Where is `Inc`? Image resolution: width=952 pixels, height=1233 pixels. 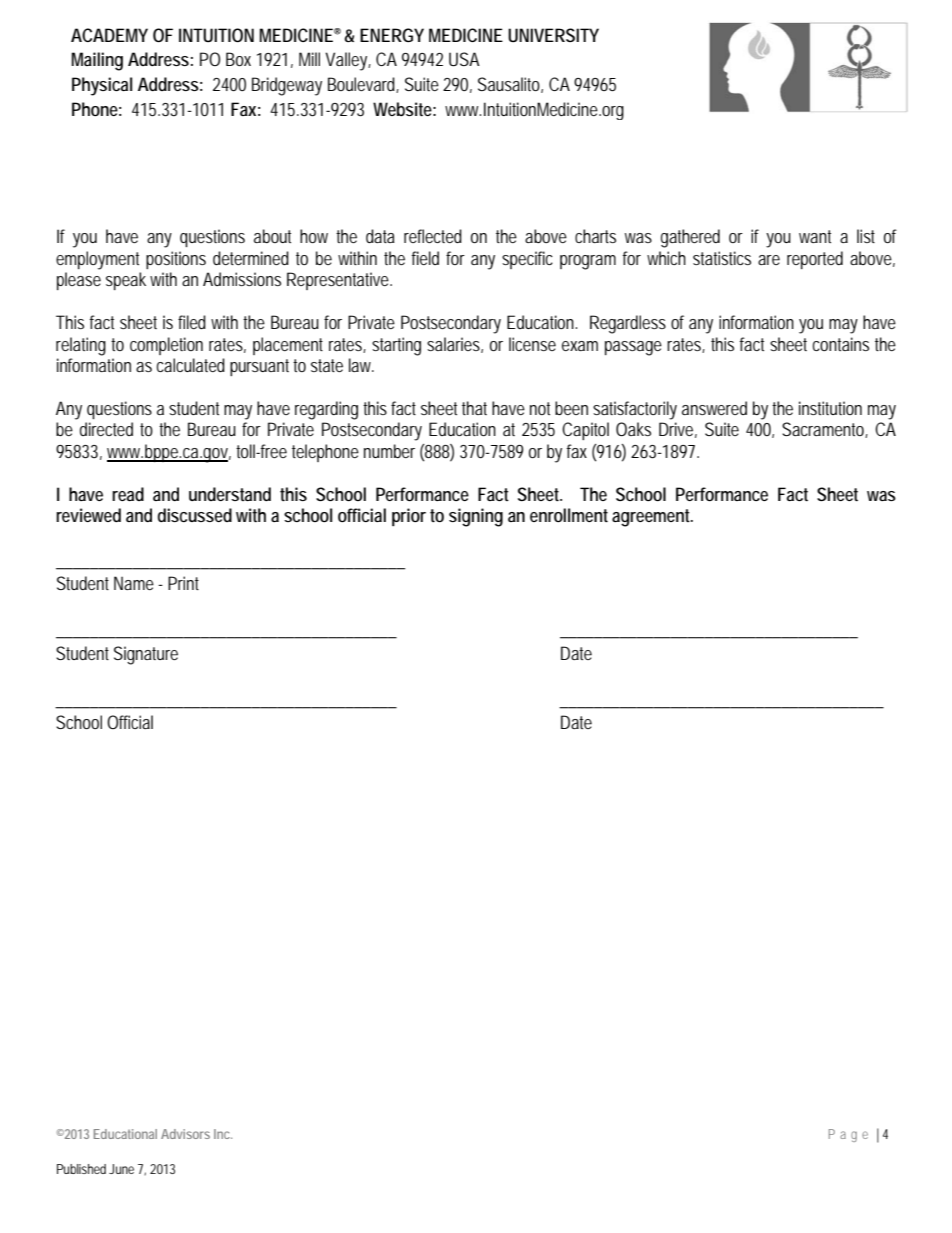 Inc is located at coordinates (223, 1134).
